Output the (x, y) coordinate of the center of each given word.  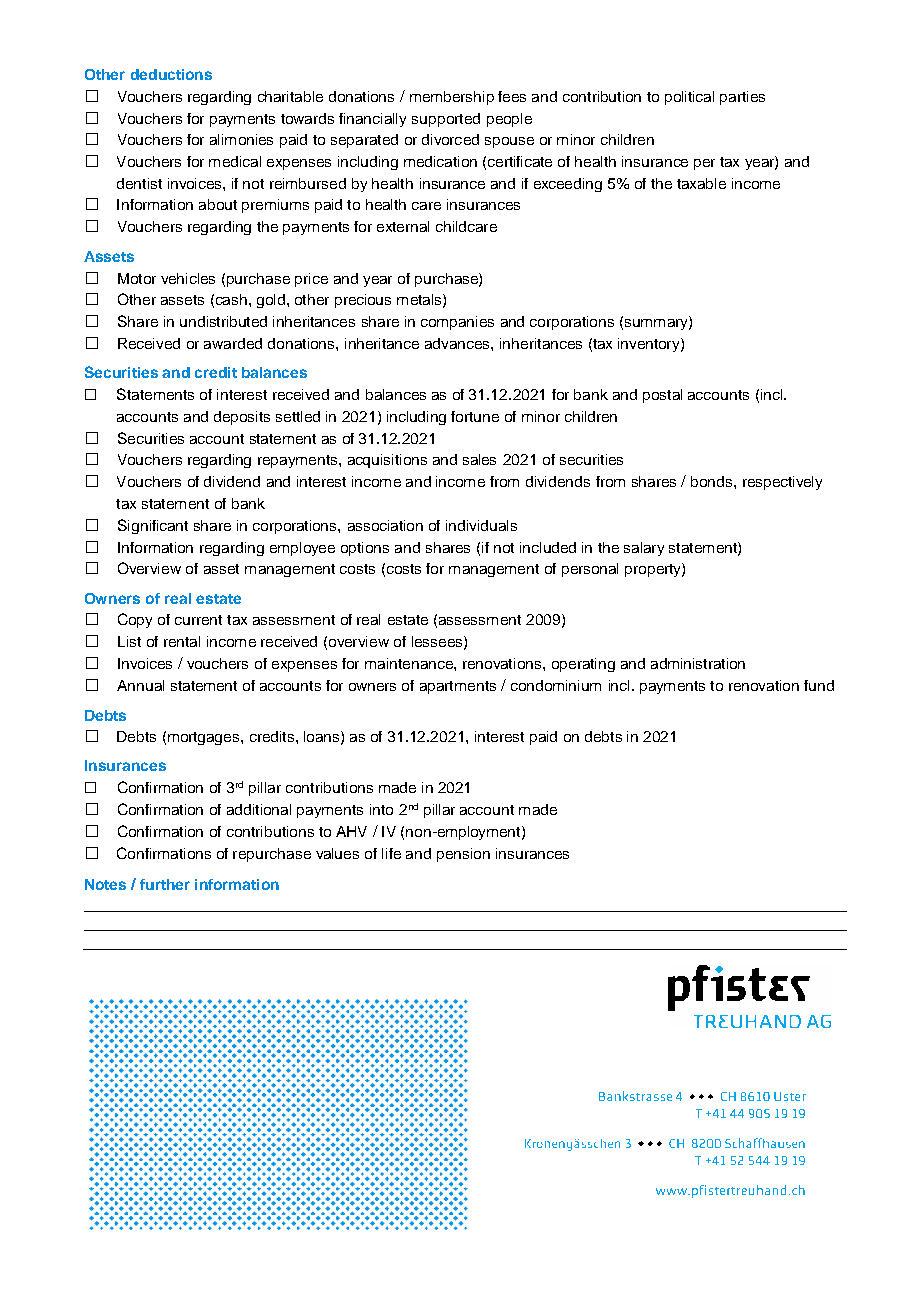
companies (457, 323)
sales (479, 459)
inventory (650, 345)
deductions (171, 74)
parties (742, 98)
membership (452, 98)
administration (698, 663)
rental (182, 641)
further (165, 884)
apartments (458, 687)
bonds (713, 481)
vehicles (188, 278)
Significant (153, 526)
